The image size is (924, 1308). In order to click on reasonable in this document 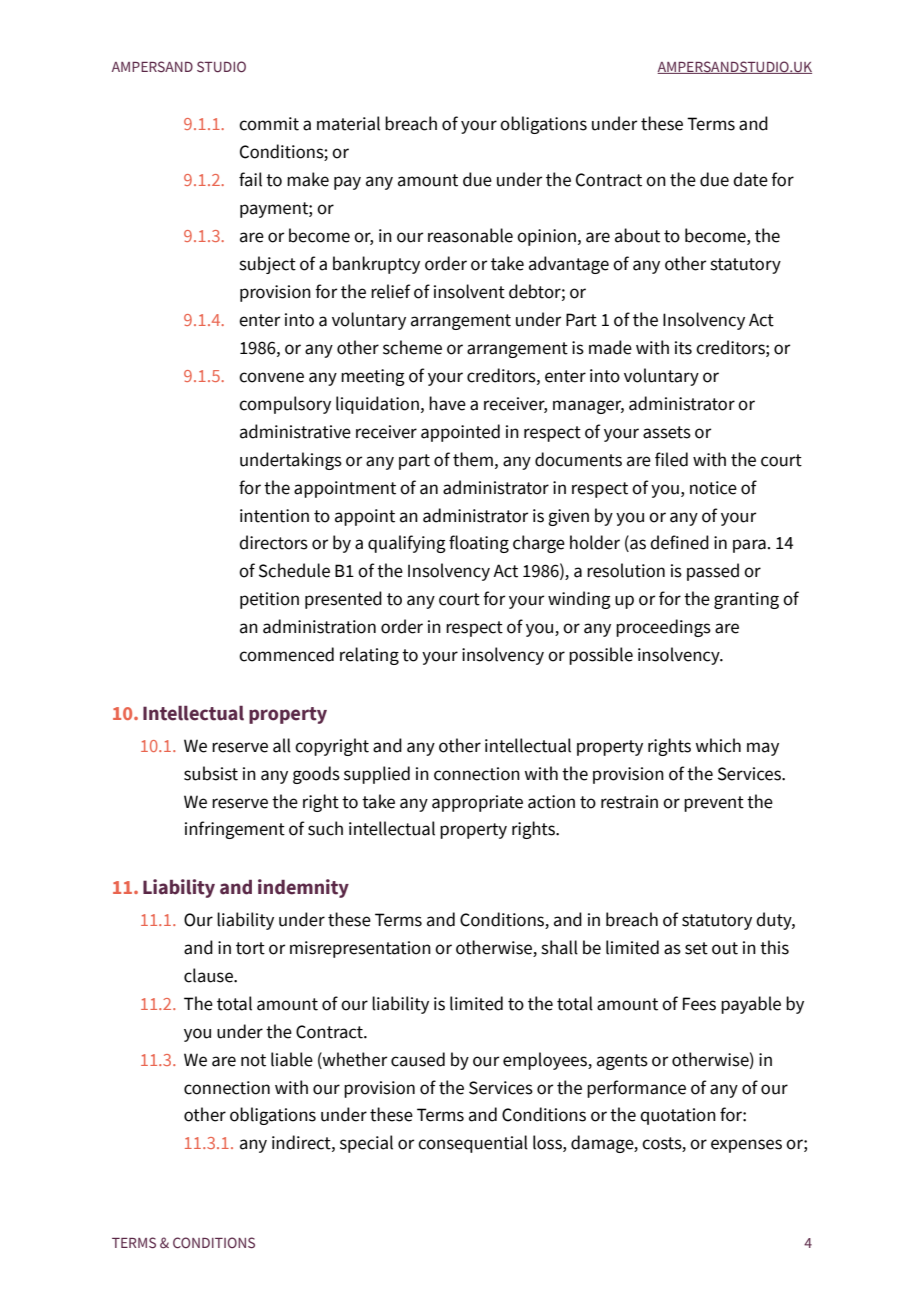, I will do `click(470, 235)`.
